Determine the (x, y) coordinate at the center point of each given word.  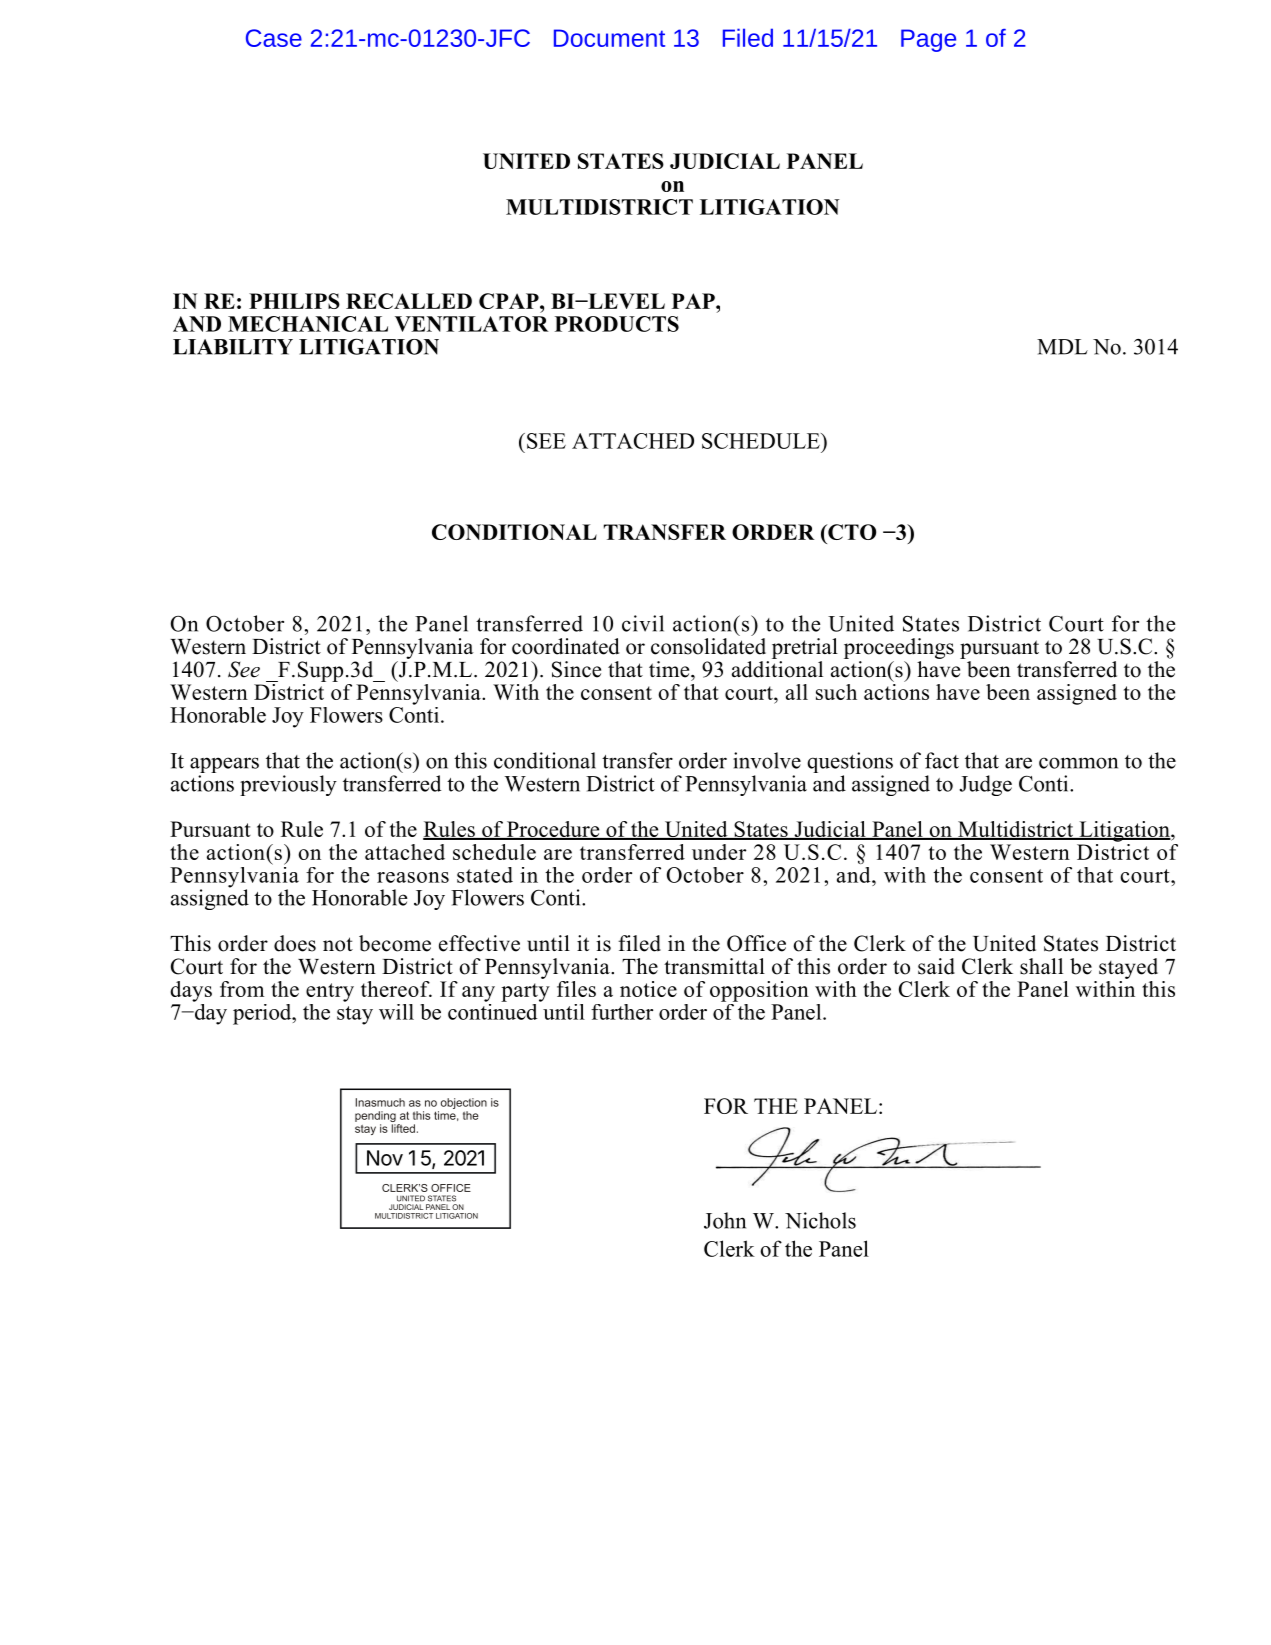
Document (609, 38)
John (725, 1220)
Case (274, 38)
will (396, 1012)
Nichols (820, 1220)
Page (928, 40)
